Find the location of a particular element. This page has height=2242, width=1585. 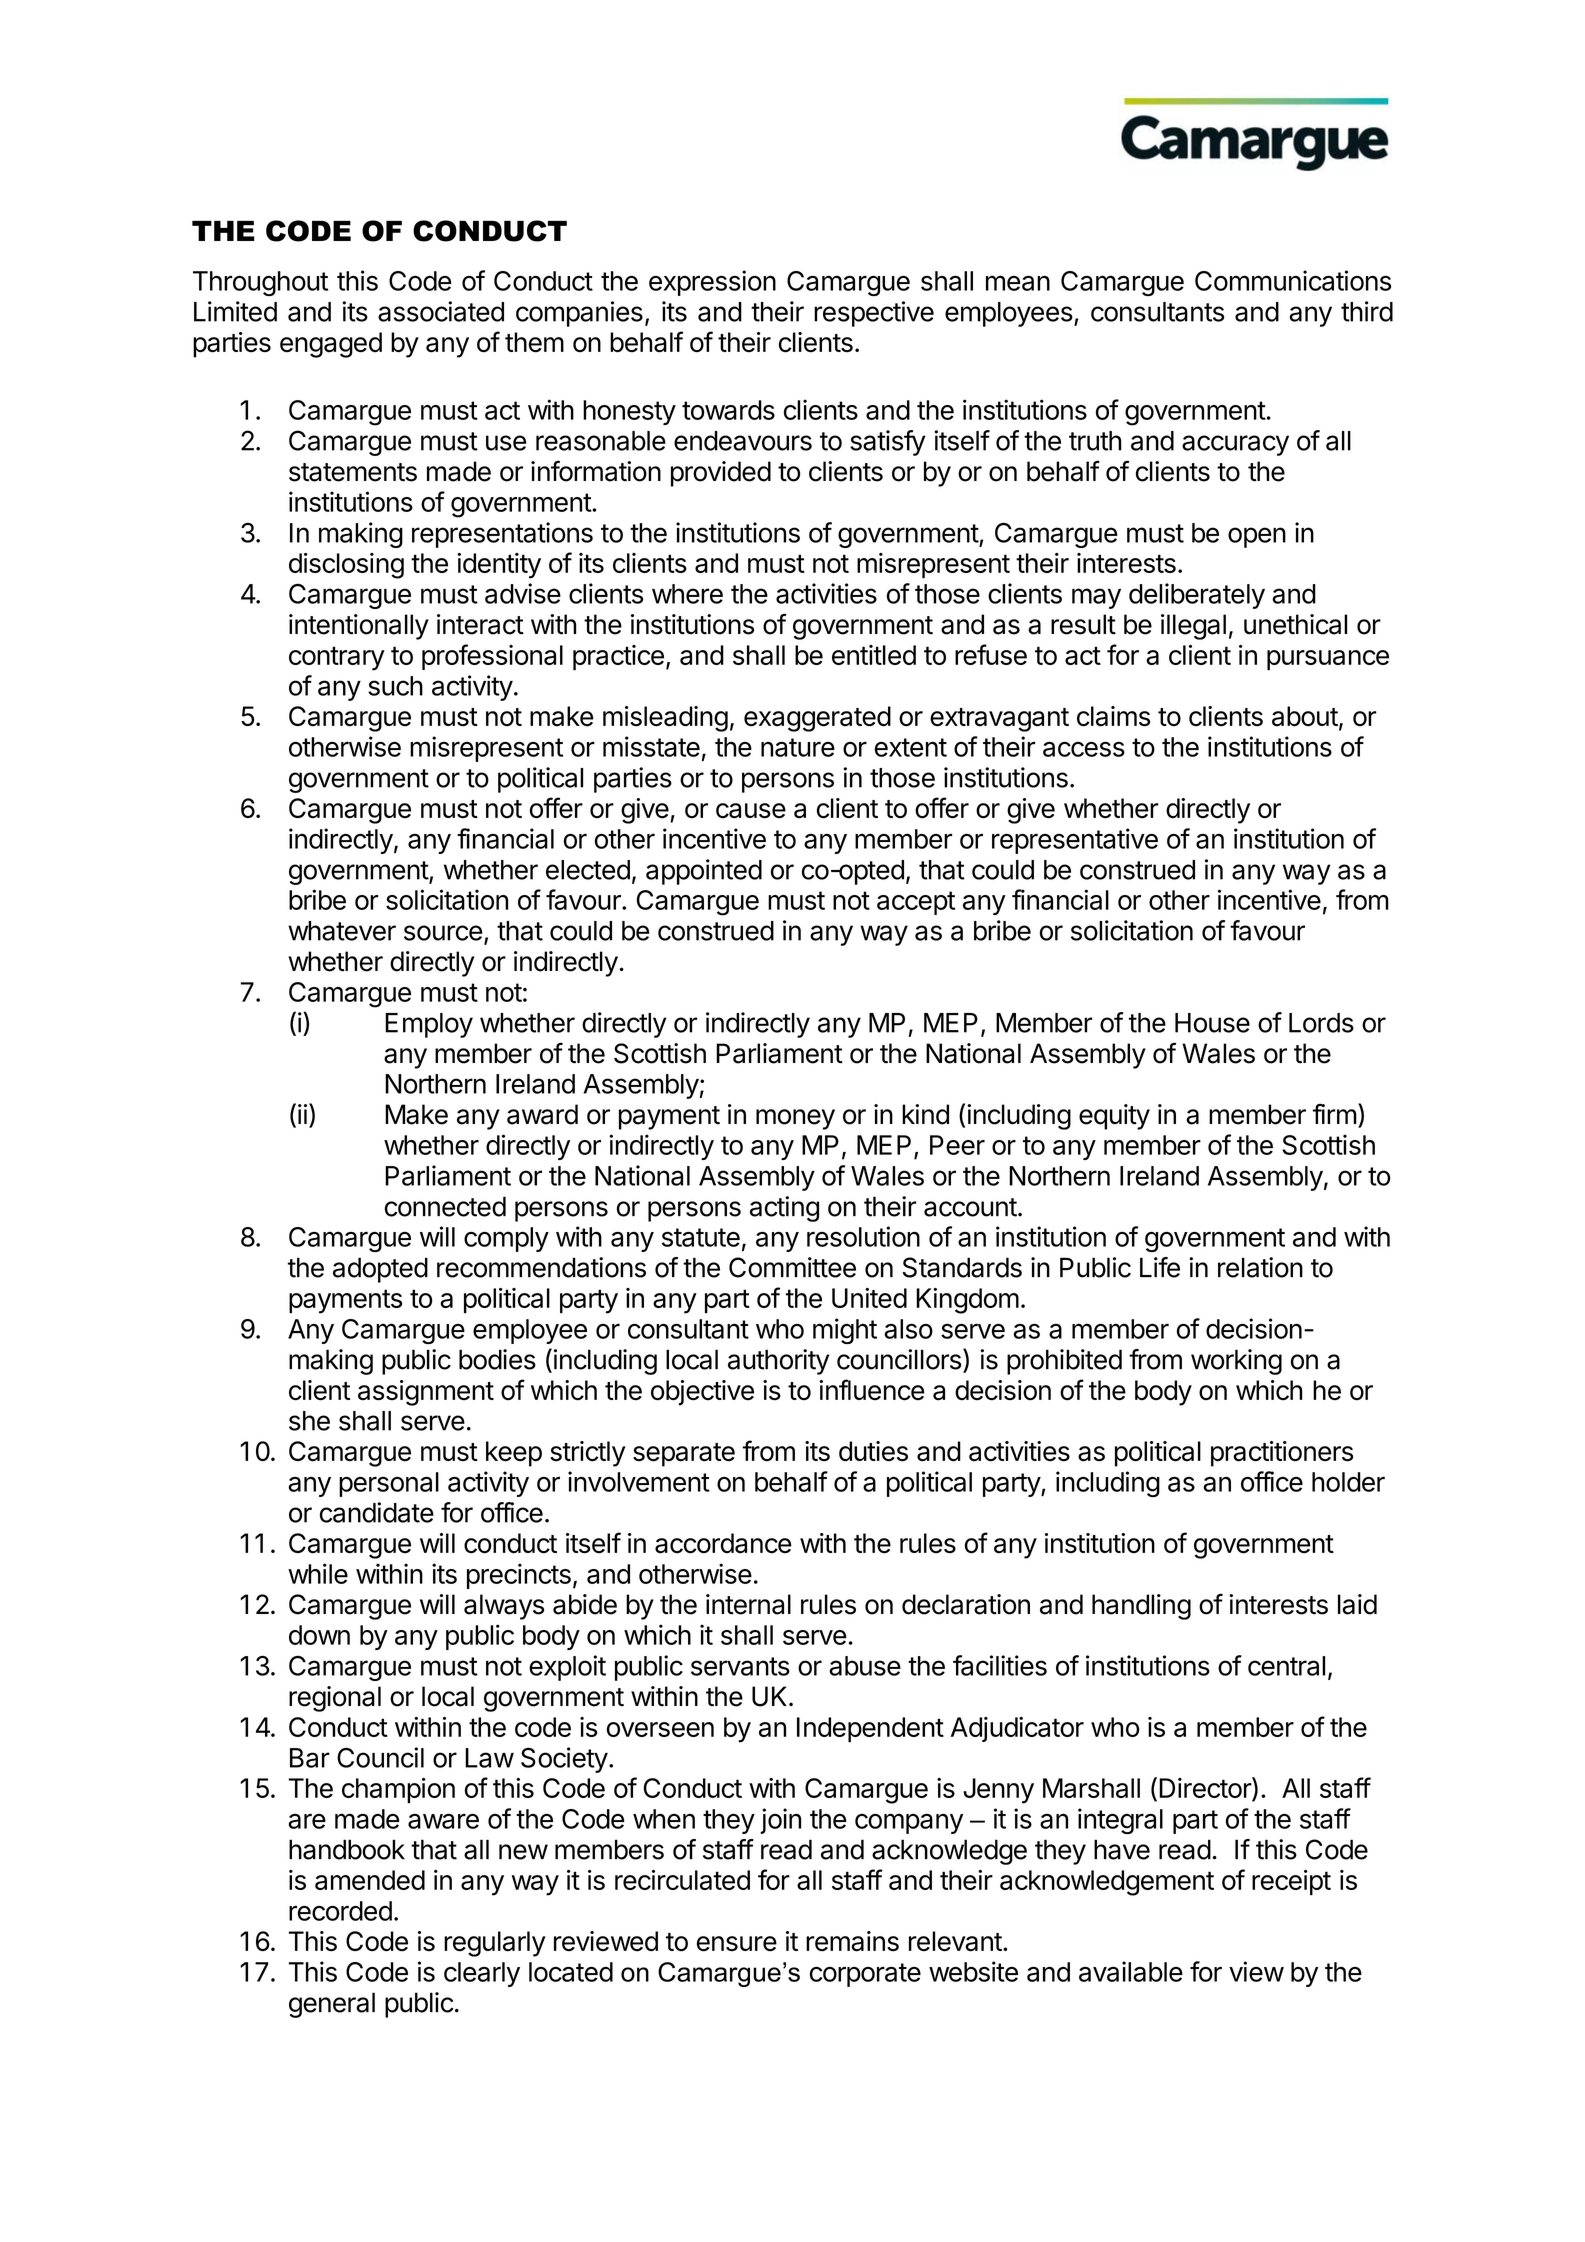

available is located at coordinates (1131, 1971).
